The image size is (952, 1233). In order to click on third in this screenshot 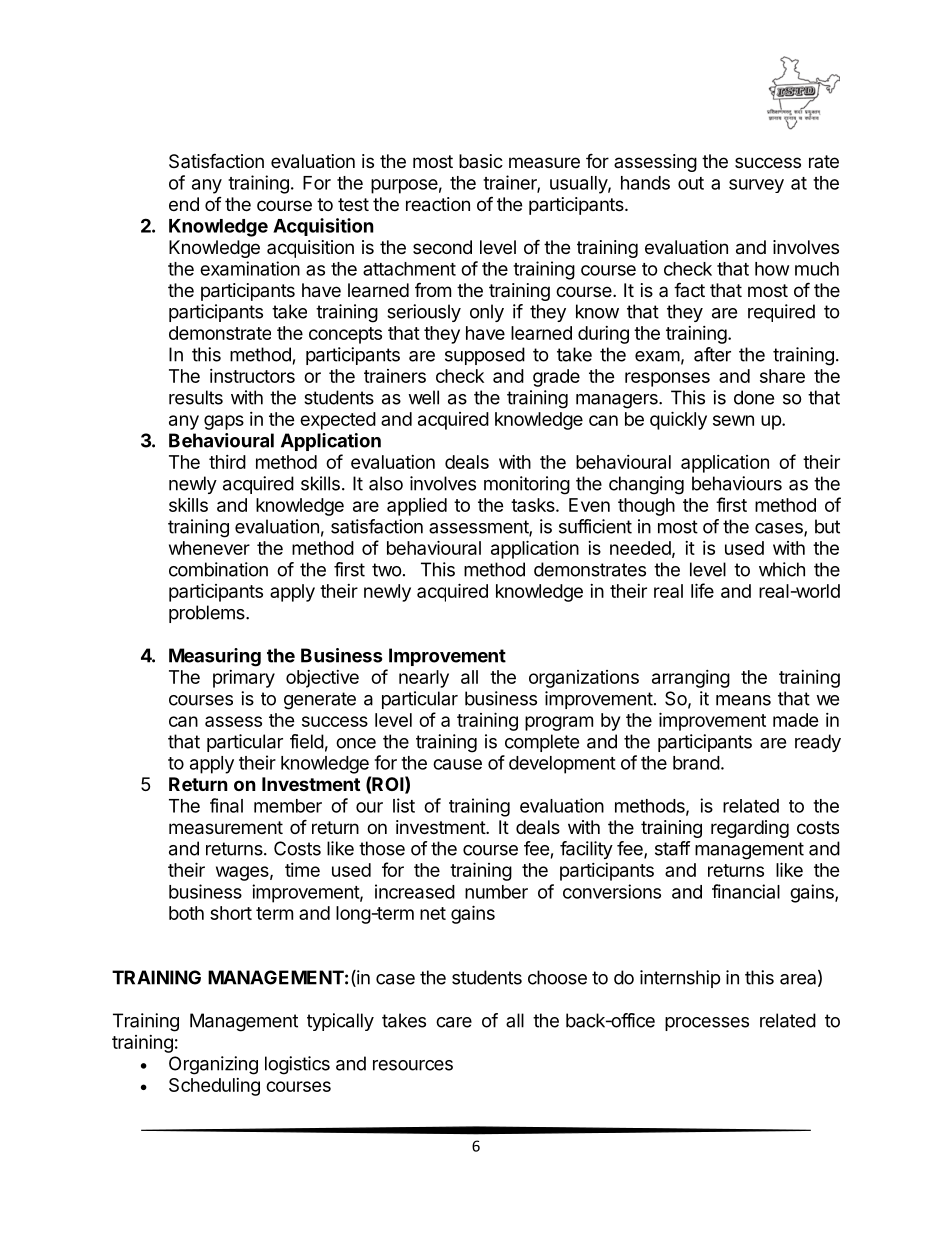, I will do `click(227, 462)`.
